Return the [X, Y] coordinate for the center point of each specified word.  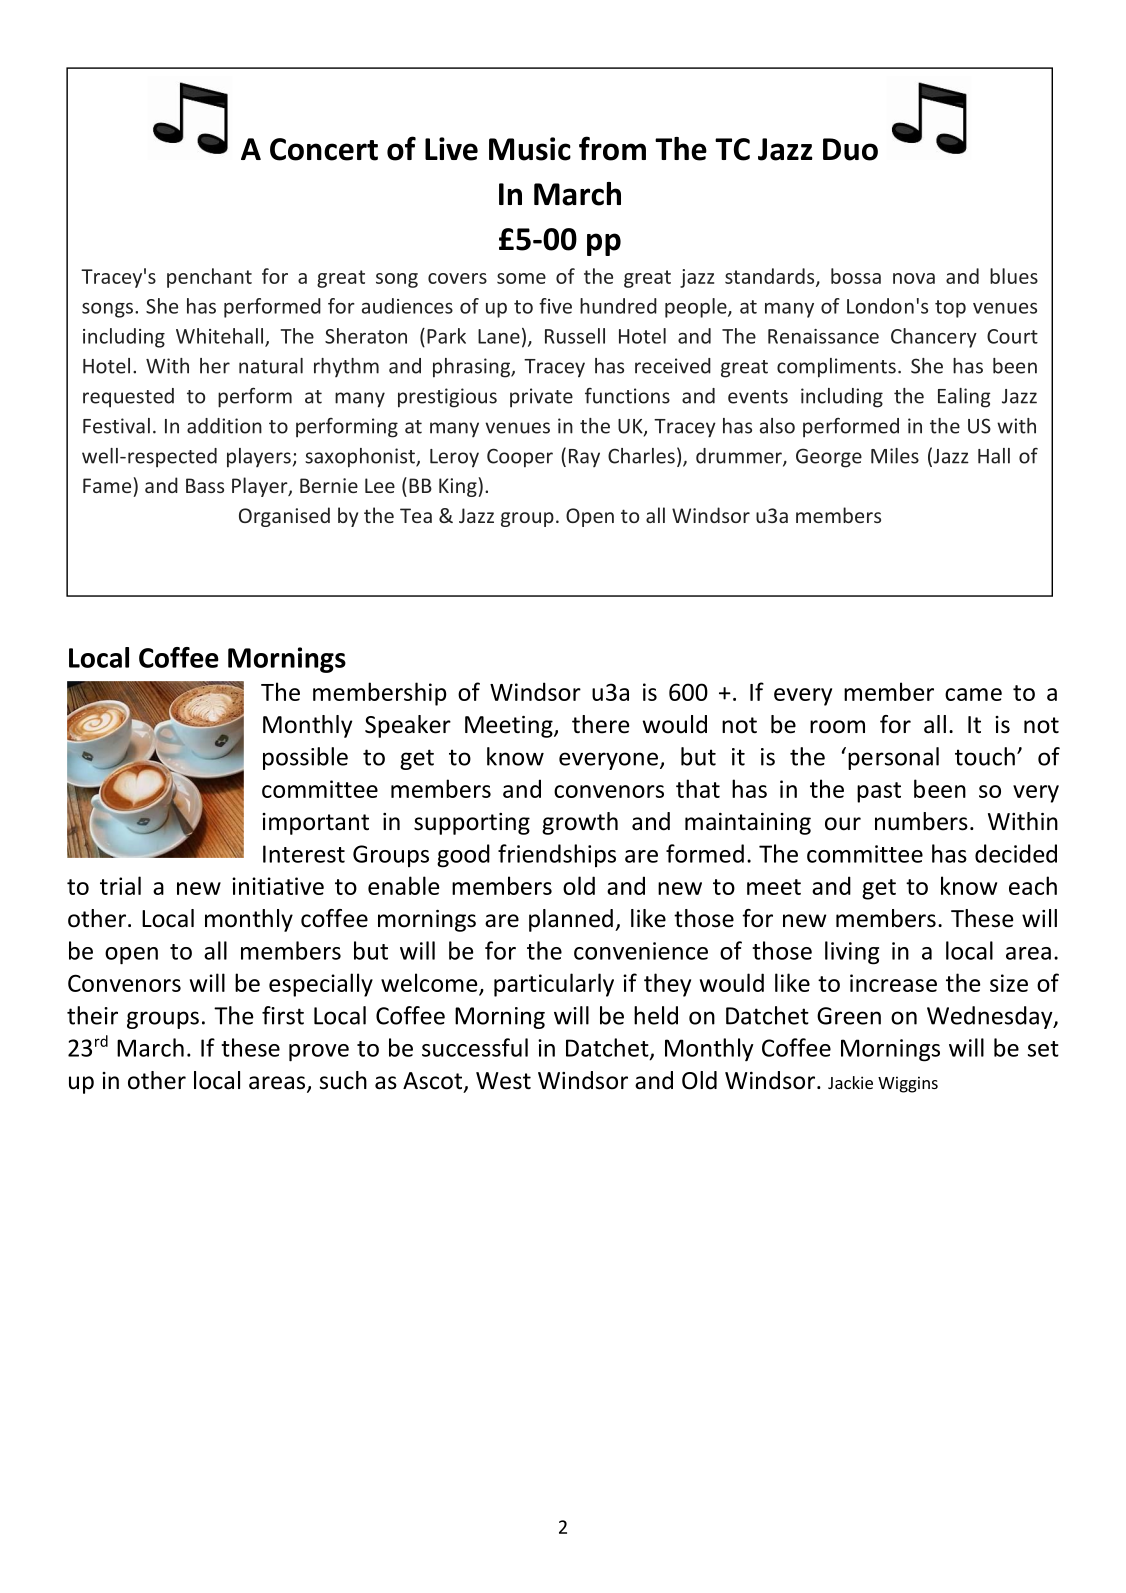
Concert [324, 149]
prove [319, 1053]
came [973, 694]
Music [530, 149]
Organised [284, 517]
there [600, 724]
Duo [850, 149]
